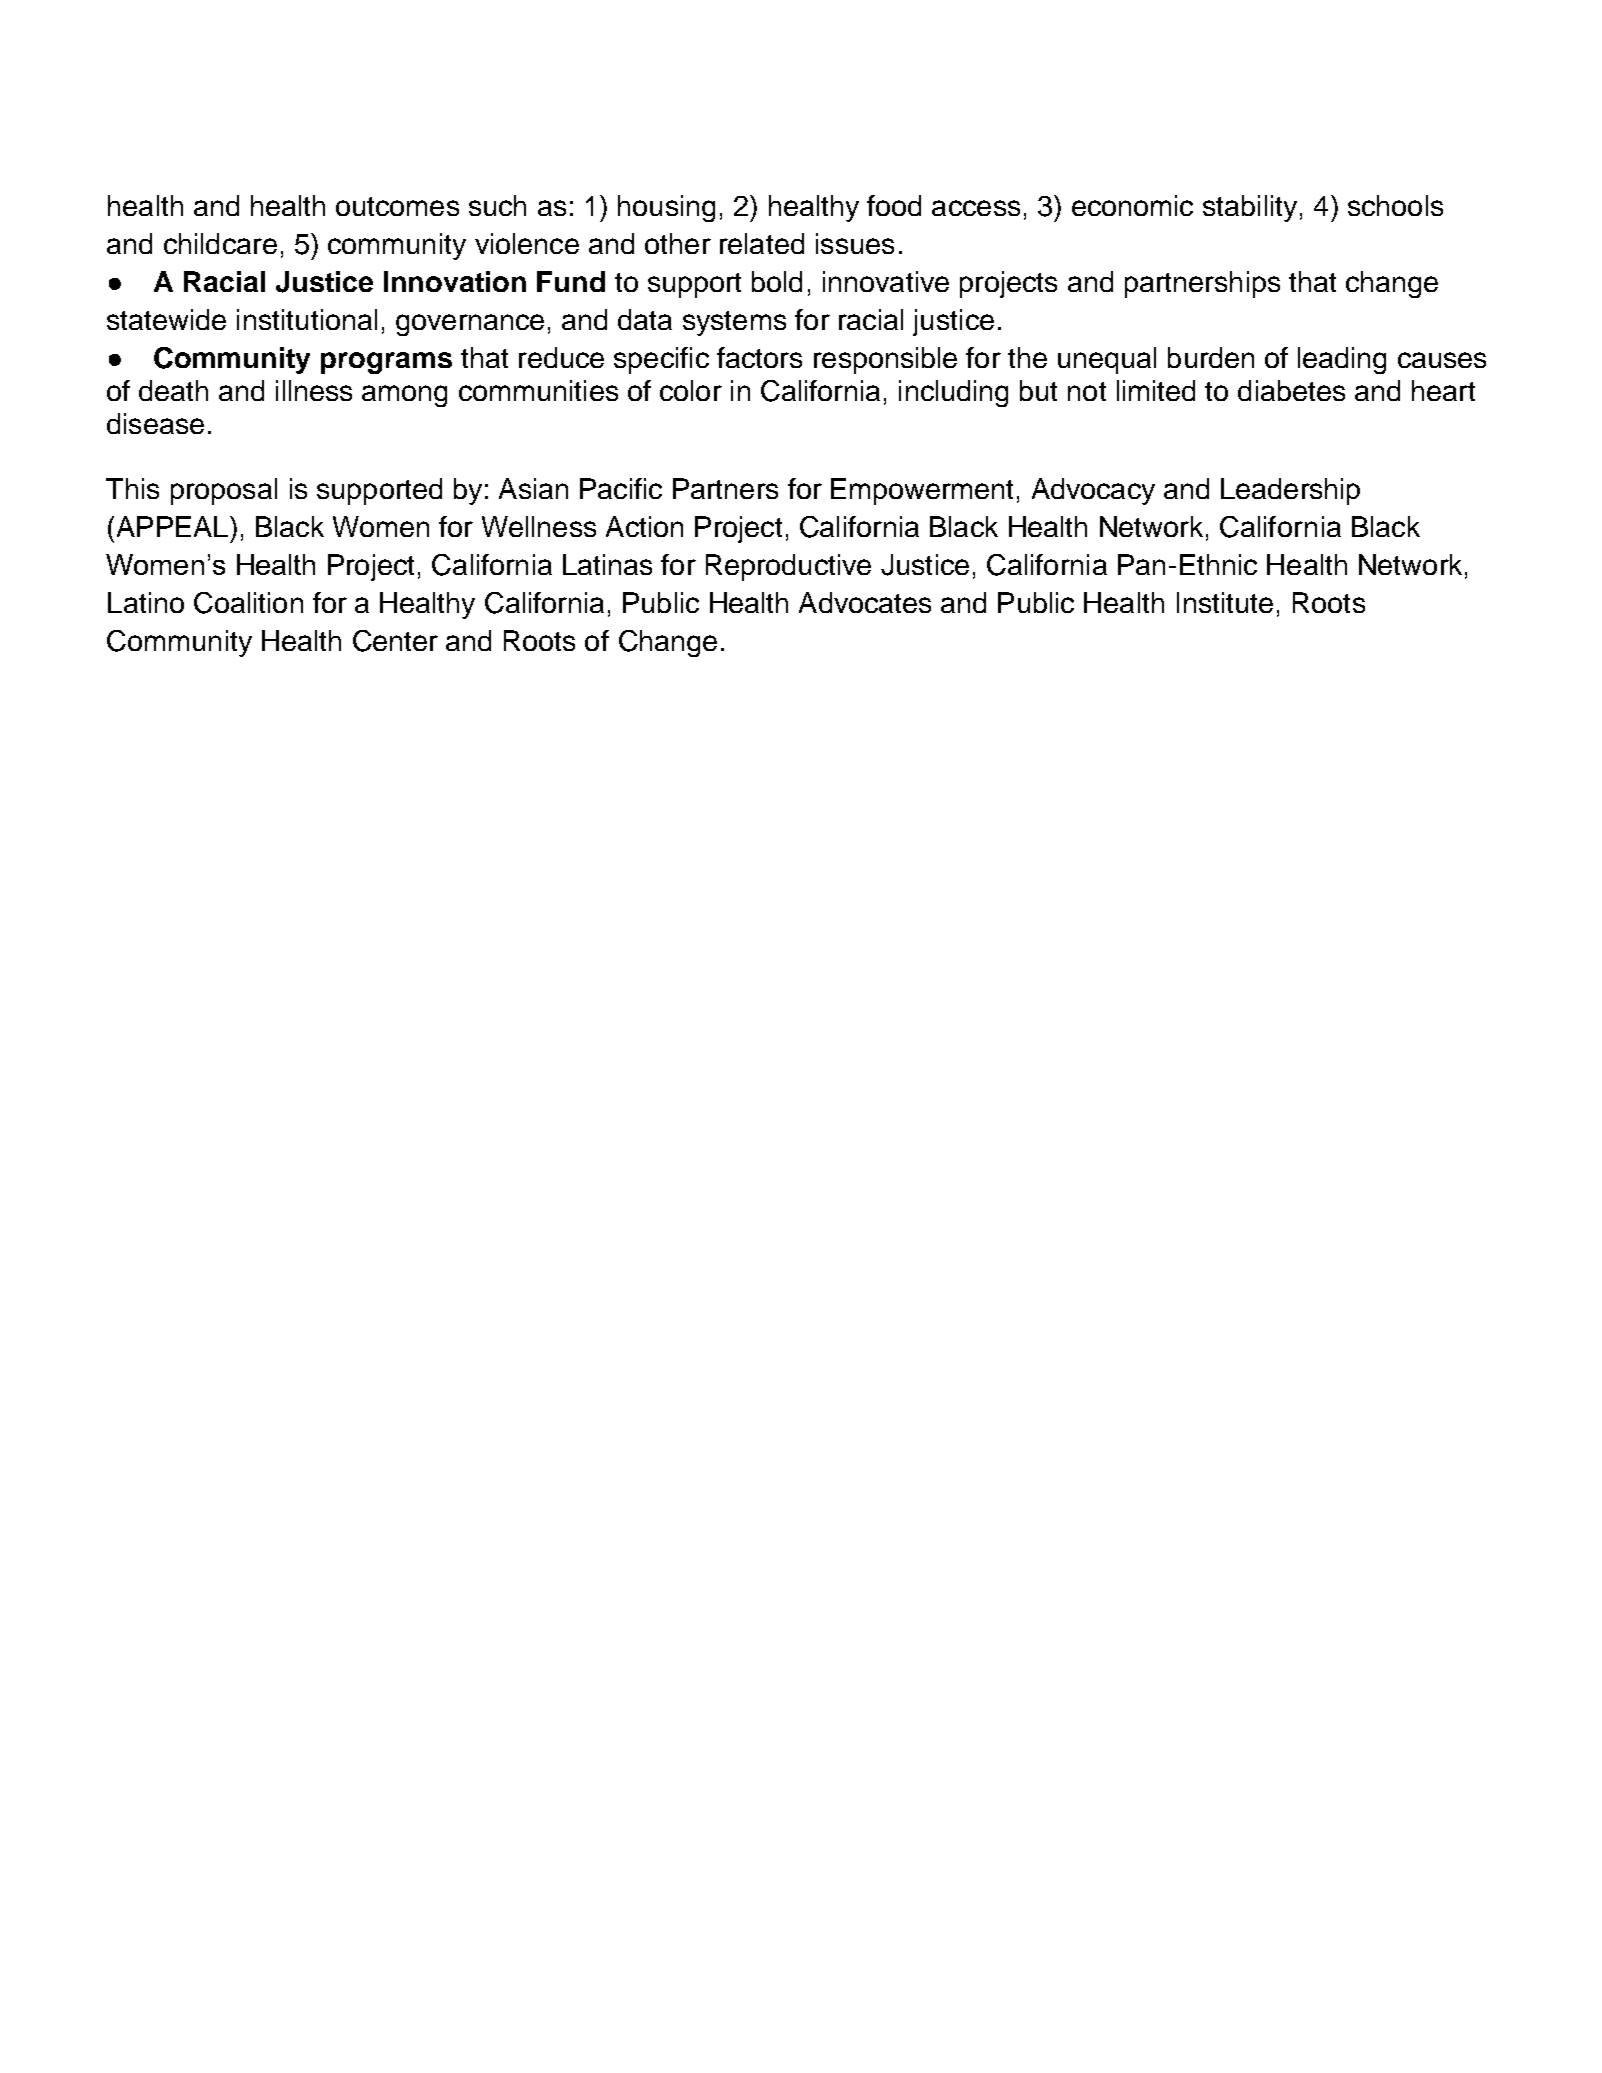 This screenshot has height=2073, width=1602. I want to click on proposal, so click(224, 491).
